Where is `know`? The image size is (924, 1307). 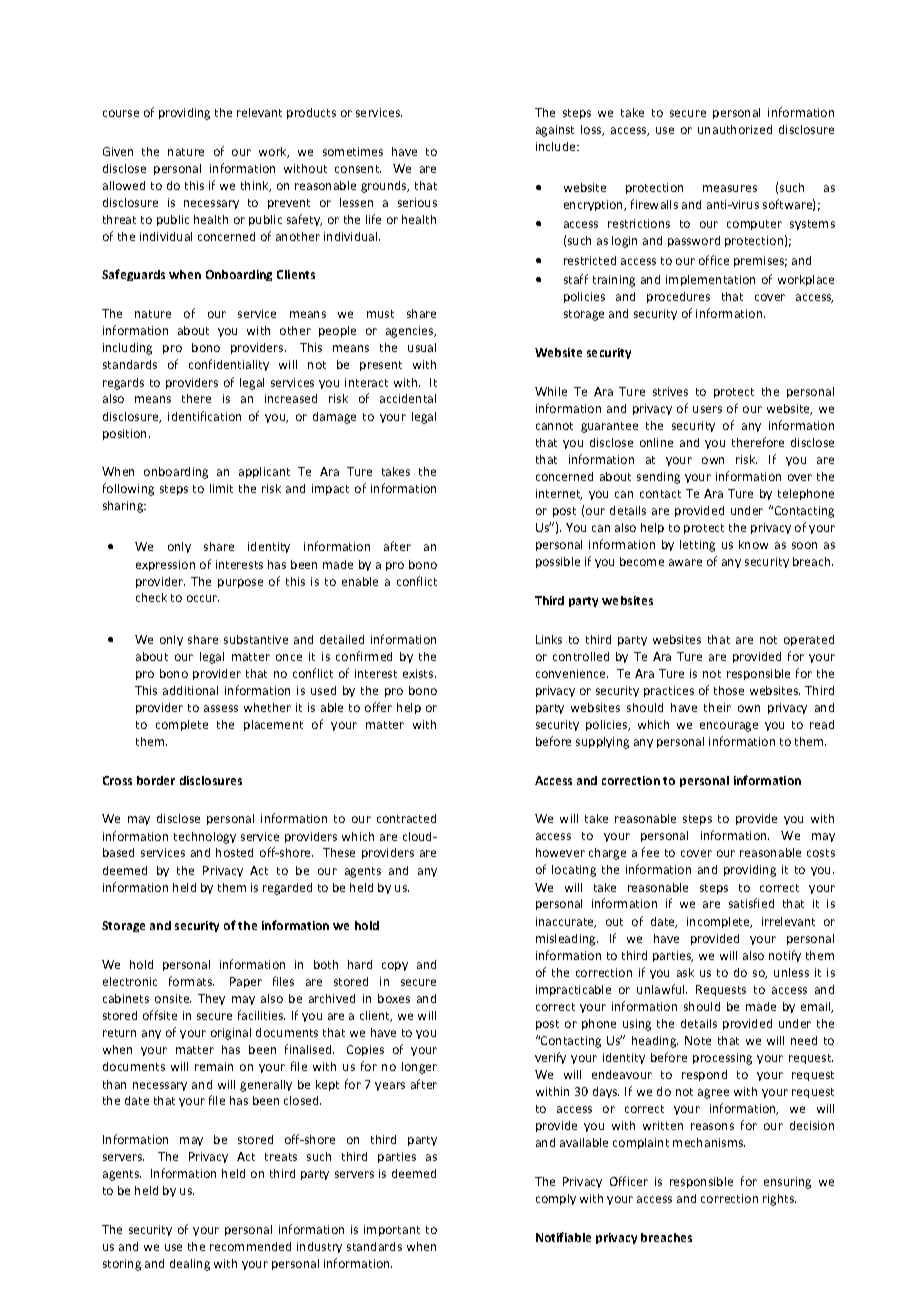
know is located at coordinates (753, 544).
